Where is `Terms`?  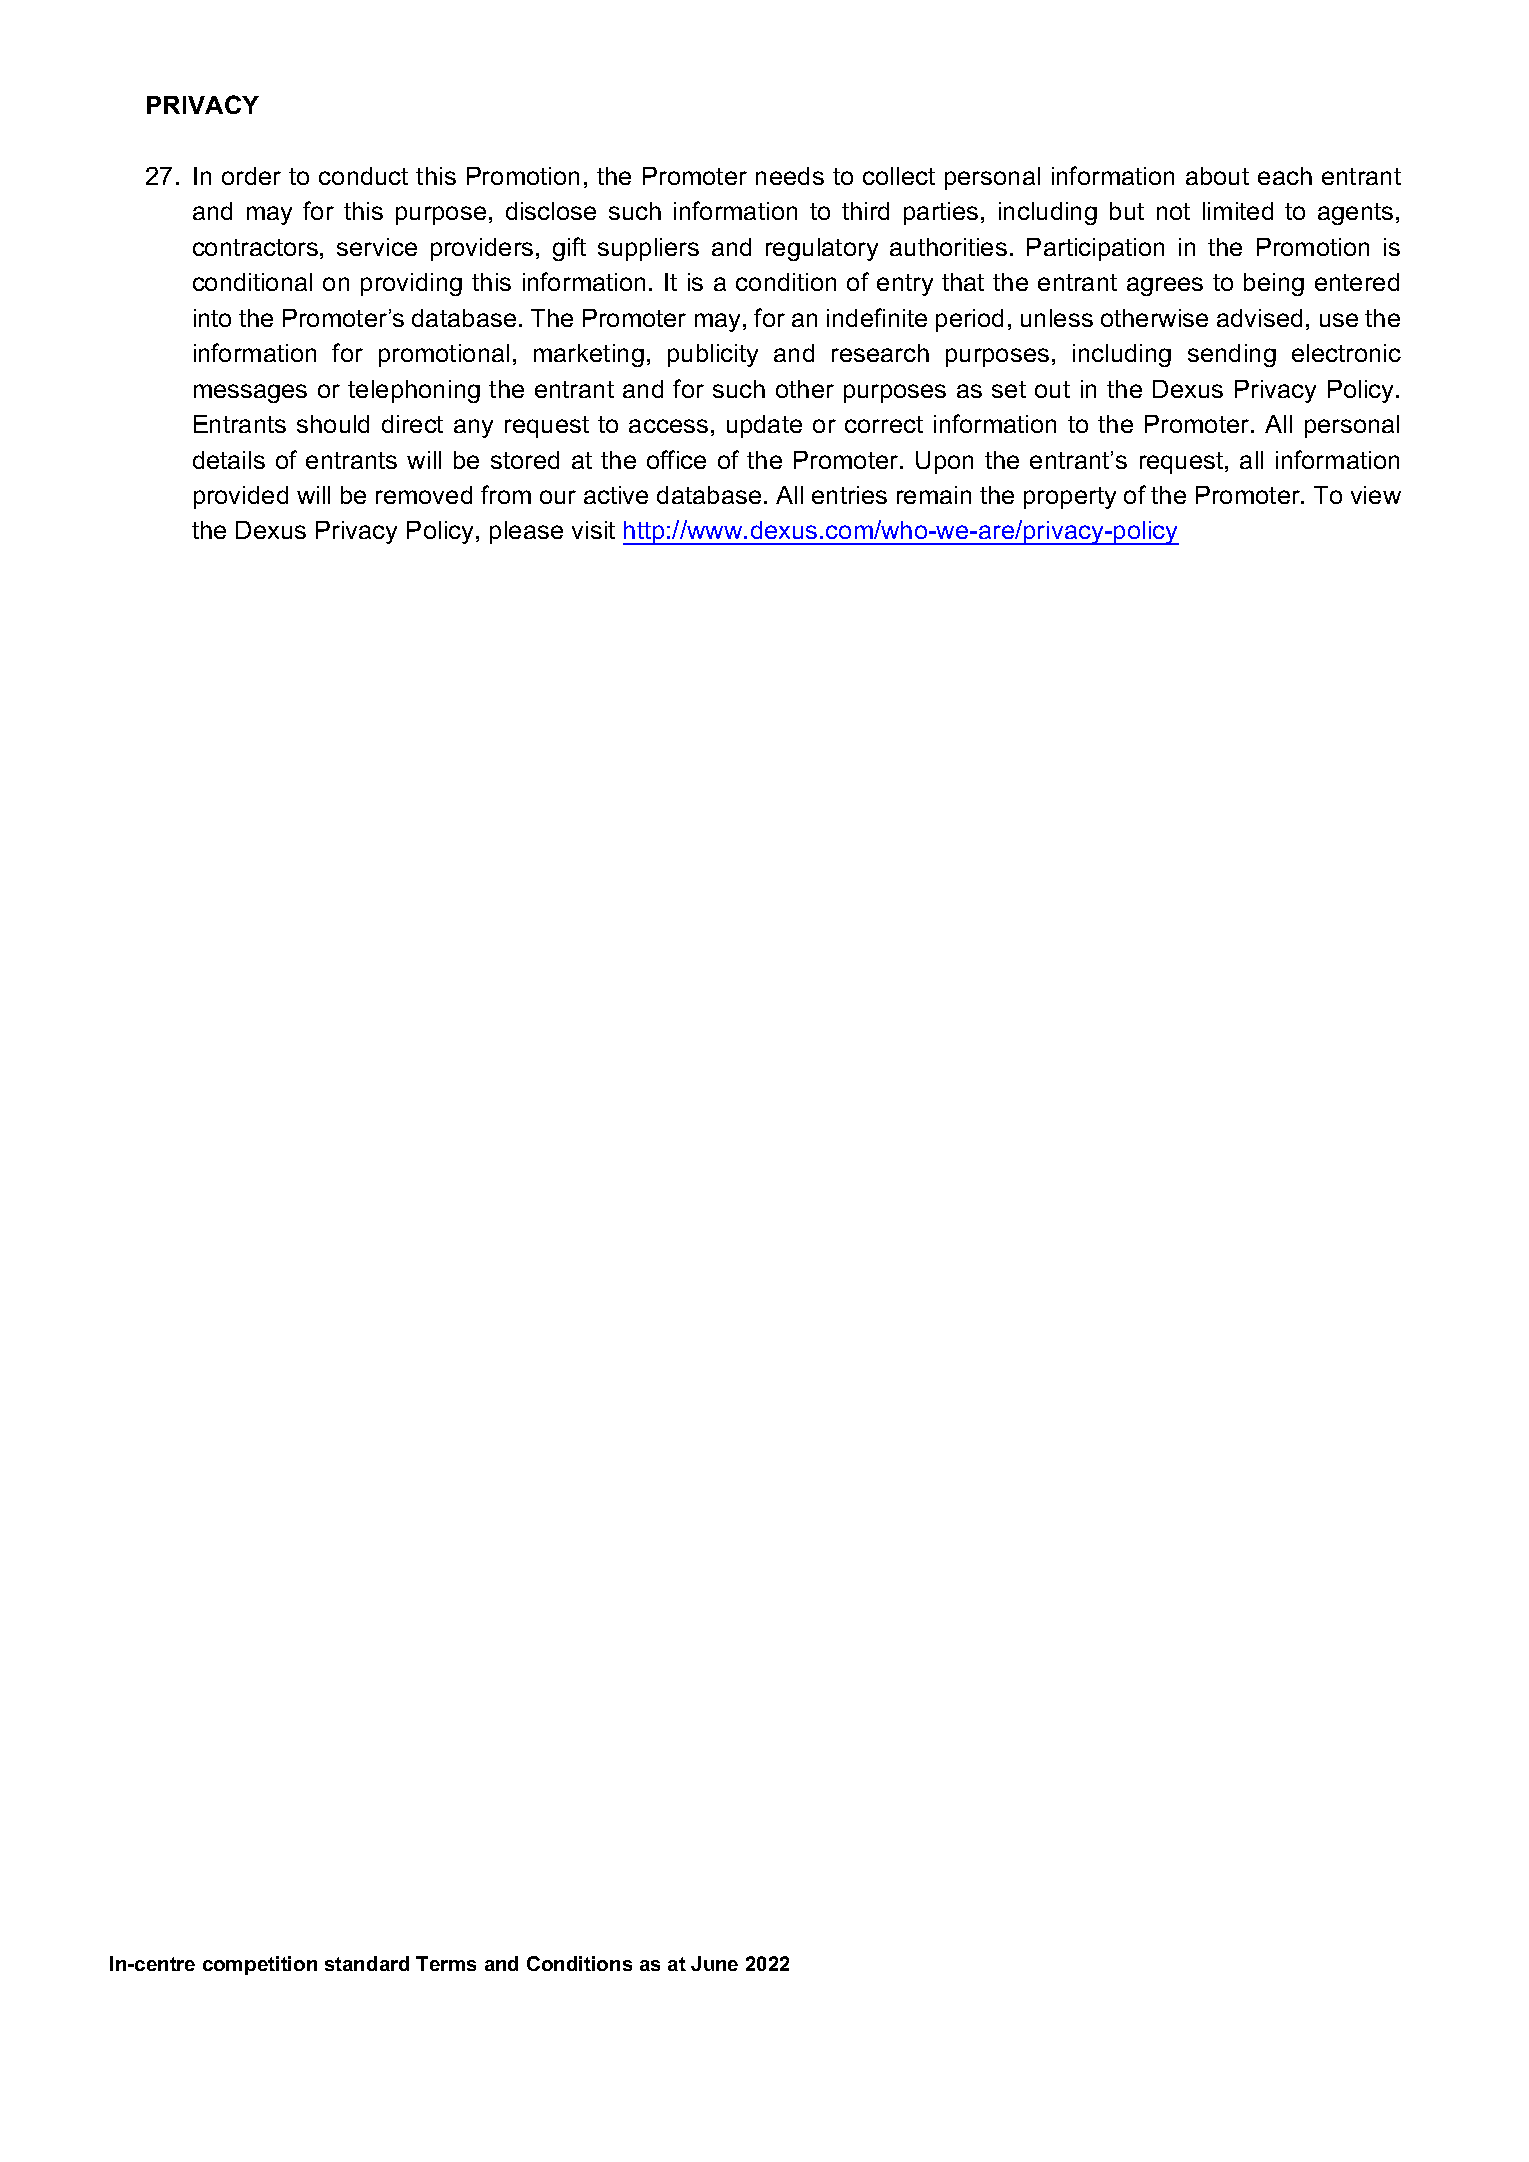 Terms is located at coordinates (446, 1963).
